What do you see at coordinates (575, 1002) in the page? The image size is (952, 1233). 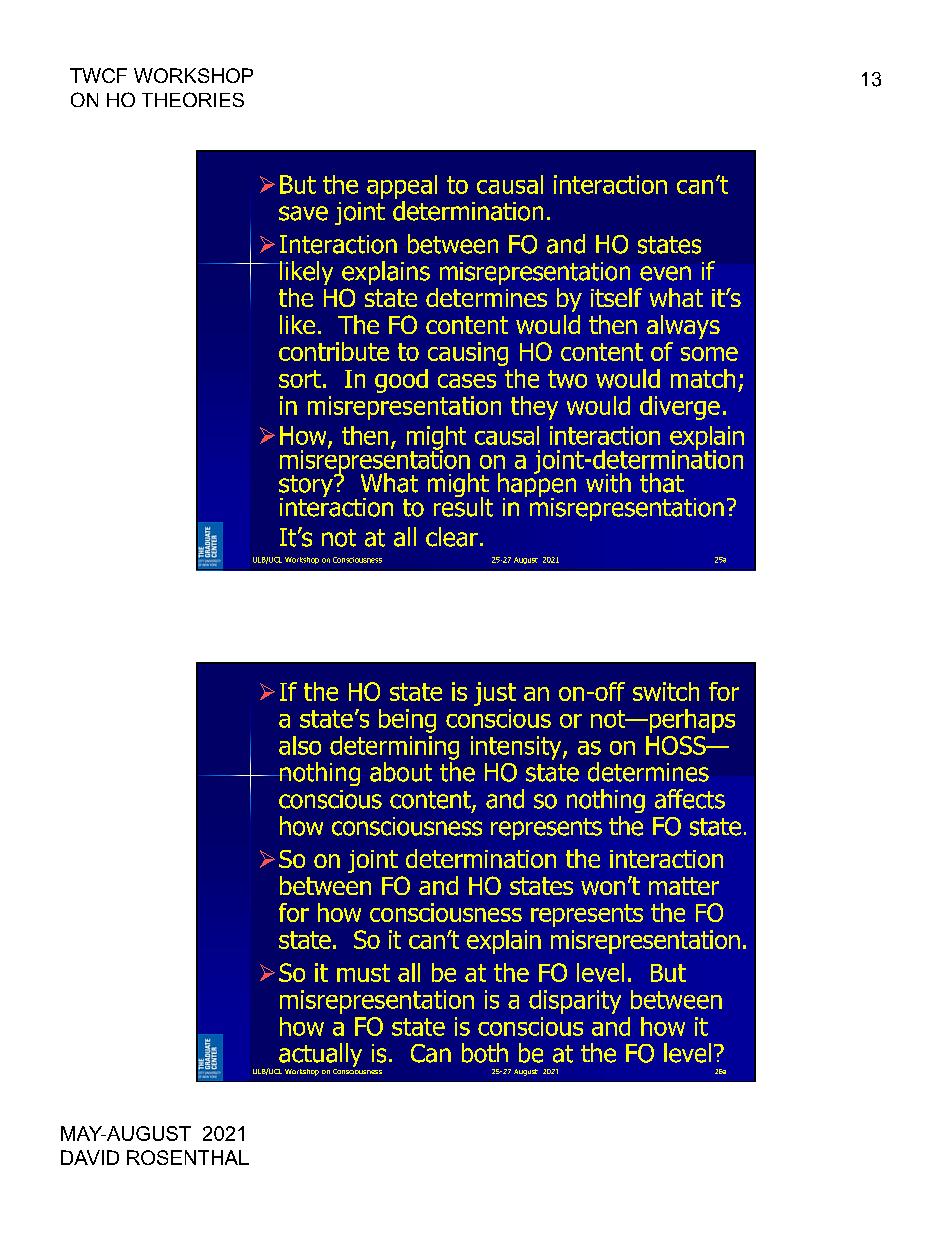 I see `disparity` at bounding box center [575, 1002].
